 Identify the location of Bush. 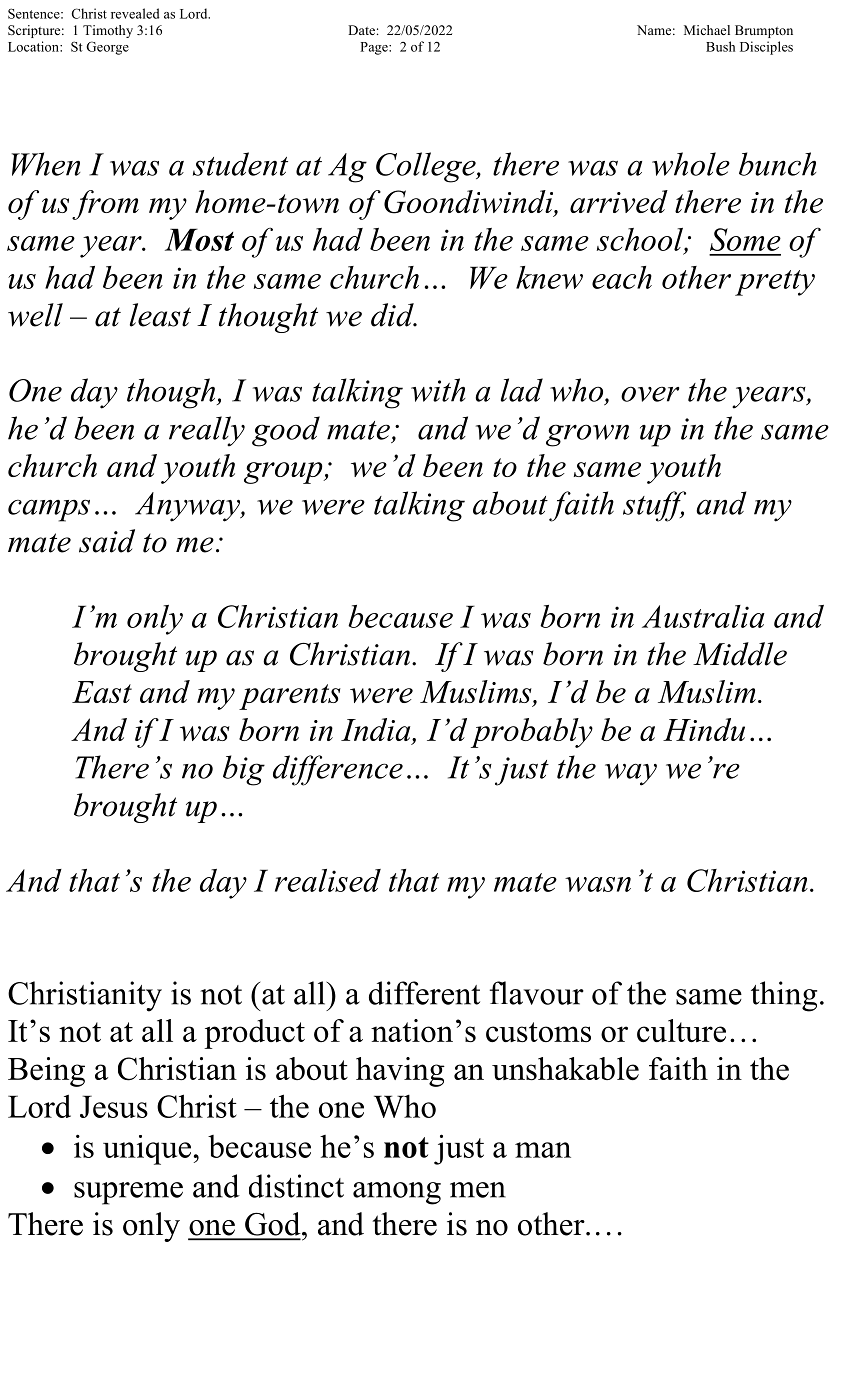
(720, 46).
